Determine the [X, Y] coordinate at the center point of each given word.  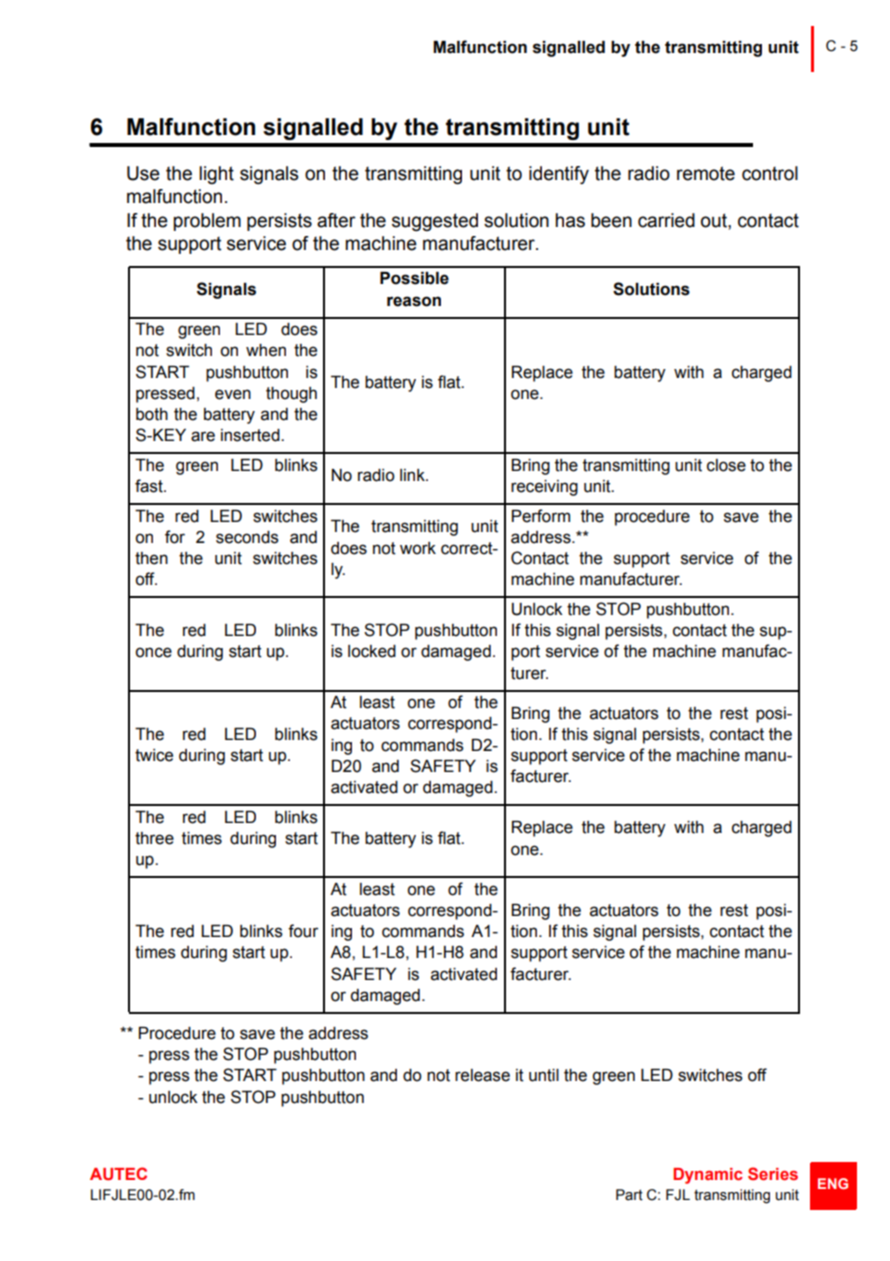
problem [207, 222]
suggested [435, 222]
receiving [544, 488]
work [418, 548]
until [544, 1075]
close [726, 465]
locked [372, 651]
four [303, 931]
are [203, 436]
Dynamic [708, 1176]
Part [629, 1195]
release [482, 1075]
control [770, 173]
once [153, 652]
